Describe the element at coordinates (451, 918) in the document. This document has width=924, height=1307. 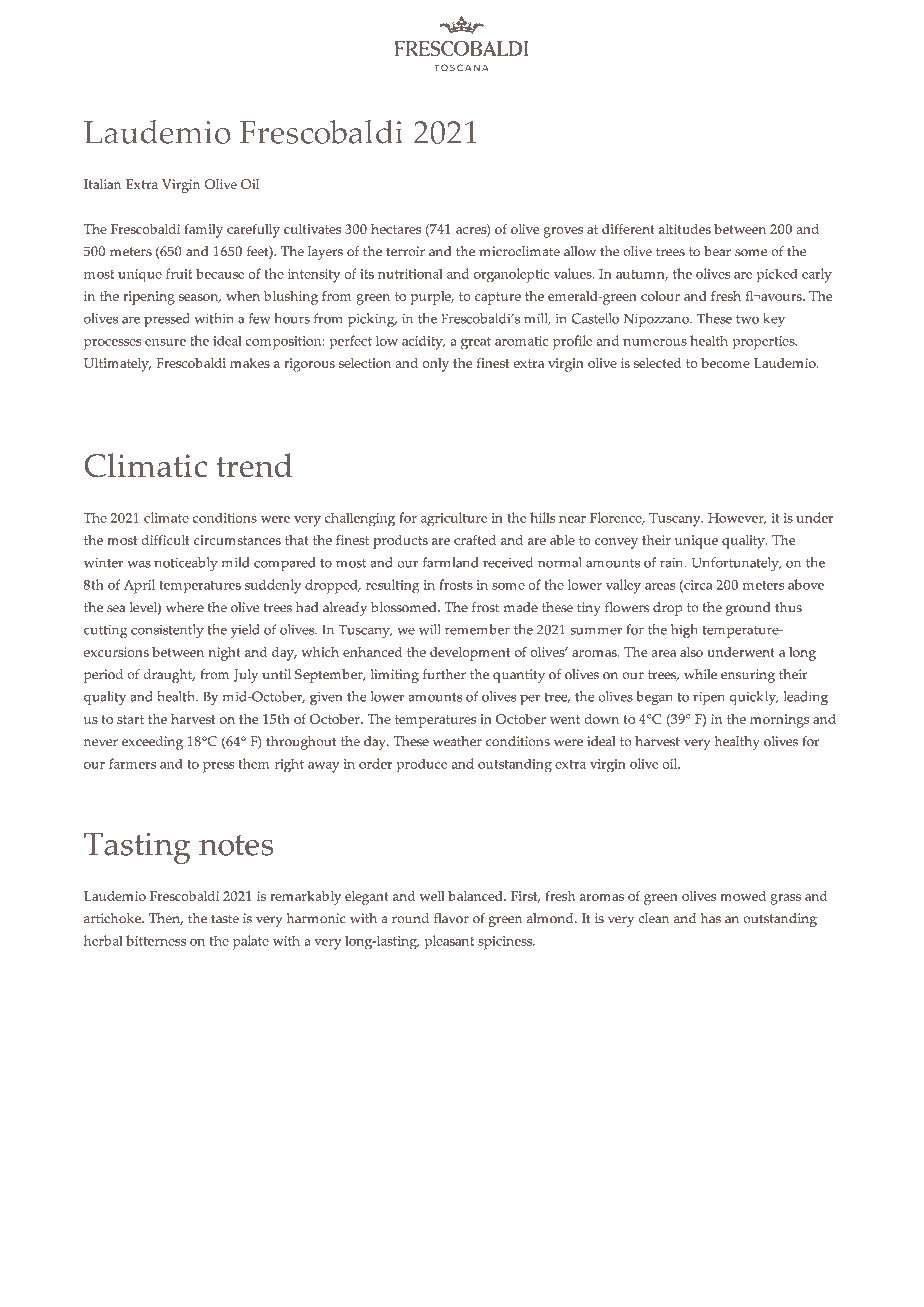
I see `flavor` at that location.
